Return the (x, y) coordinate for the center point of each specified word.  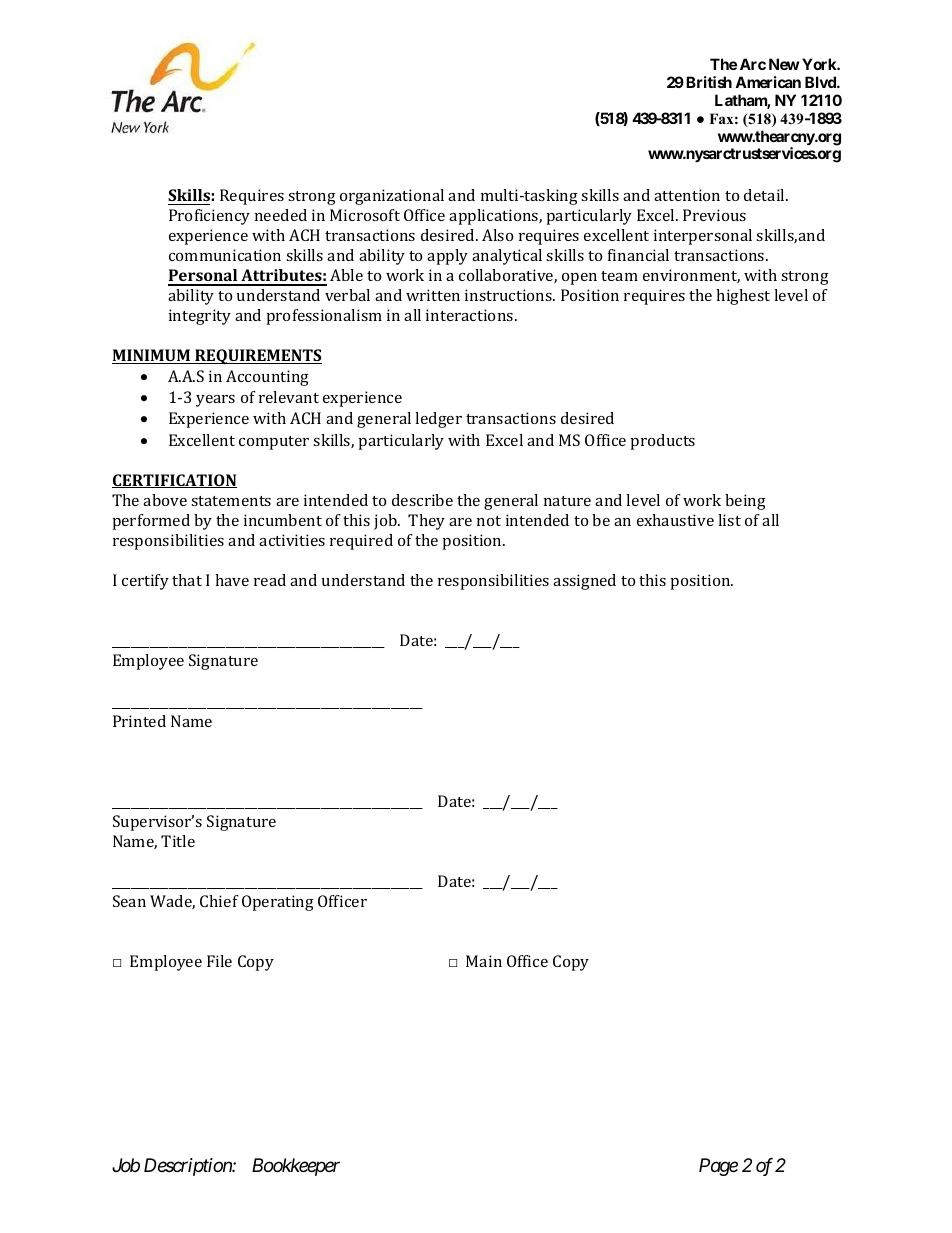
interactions (471, 315)
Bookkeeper (296, 1167)
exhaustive (675, 520)
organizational (392, 197)
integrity (200, 317)
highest (743, 297)
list (729, 520)
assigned (584, 582)
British (709, 82)
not (489, 521)
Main (484, 961)
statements (231, 501)
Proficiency (209, 217)
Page (718, 1167)
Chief (219, 901)
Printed (139, 721)
